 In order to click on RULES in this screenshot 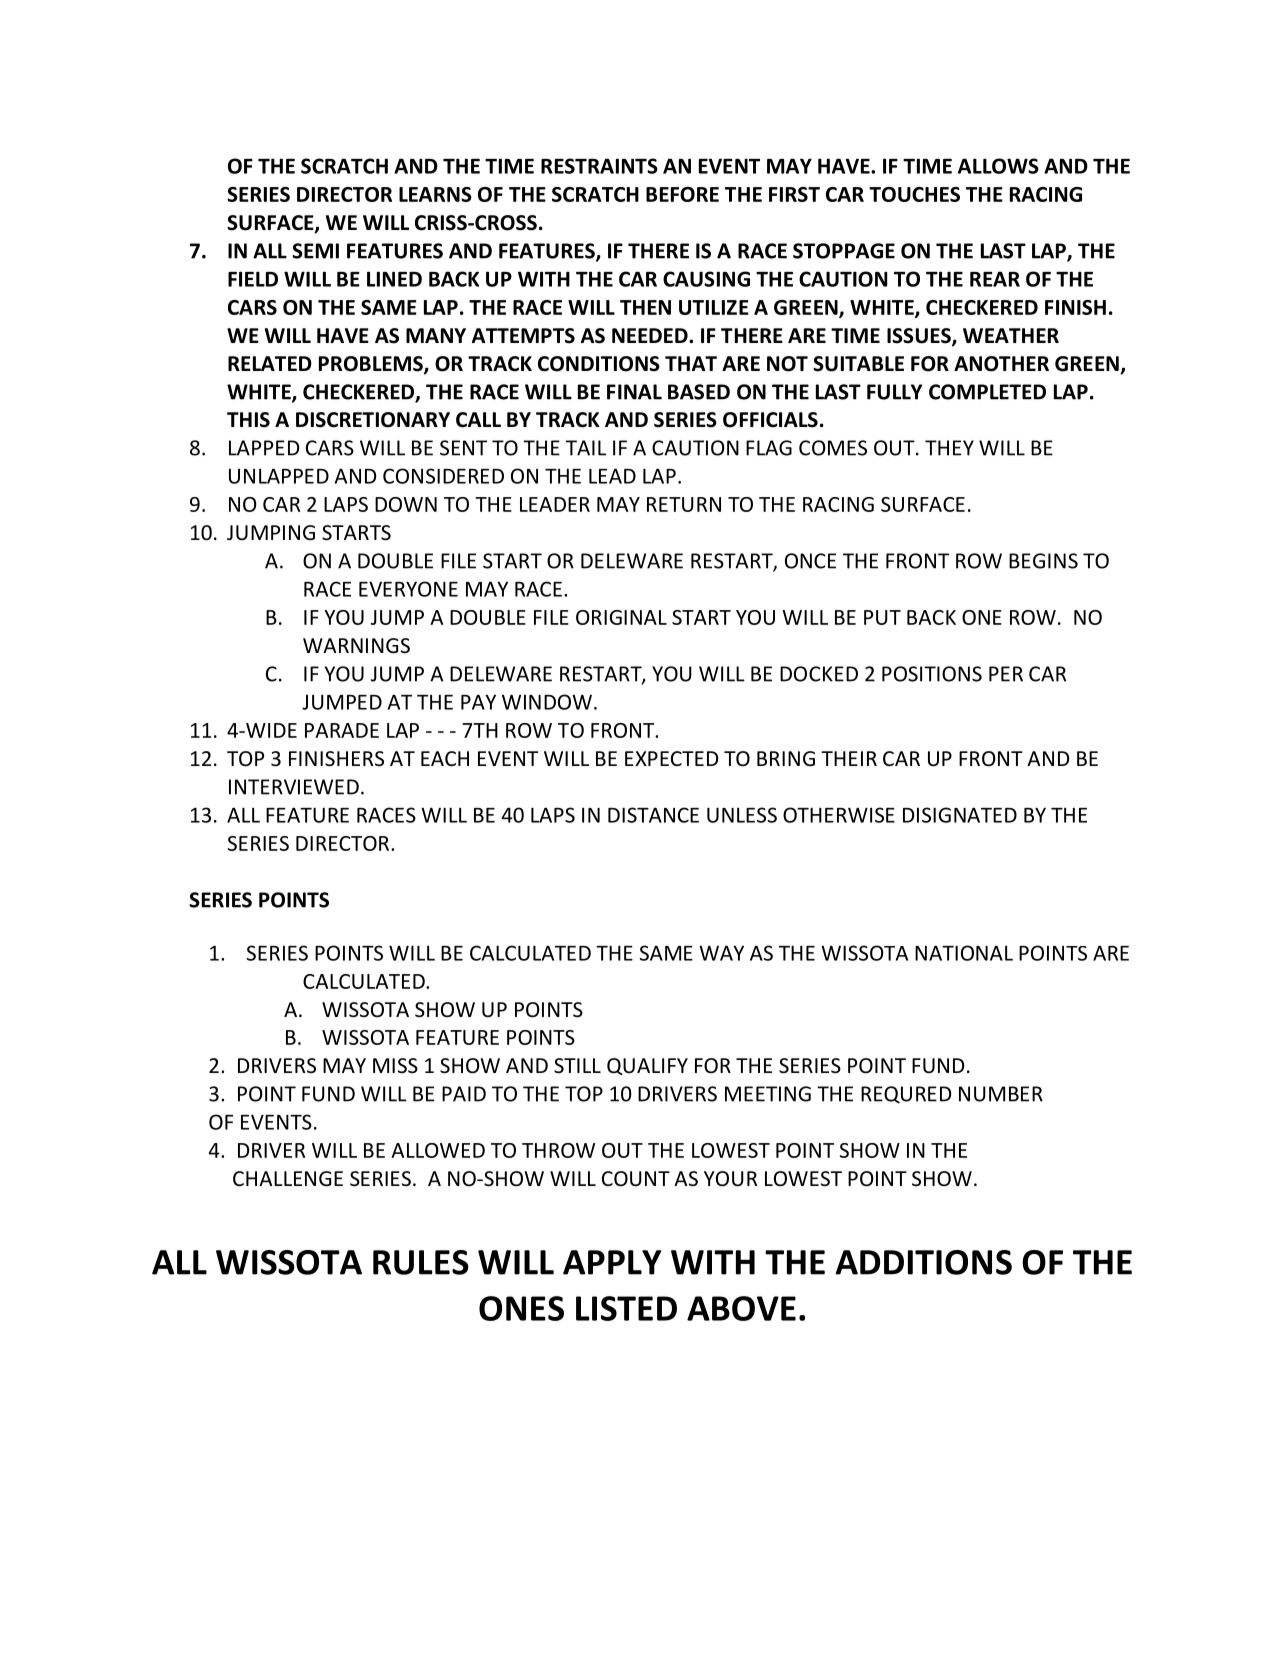, I will do `click(421, 1262)`.
